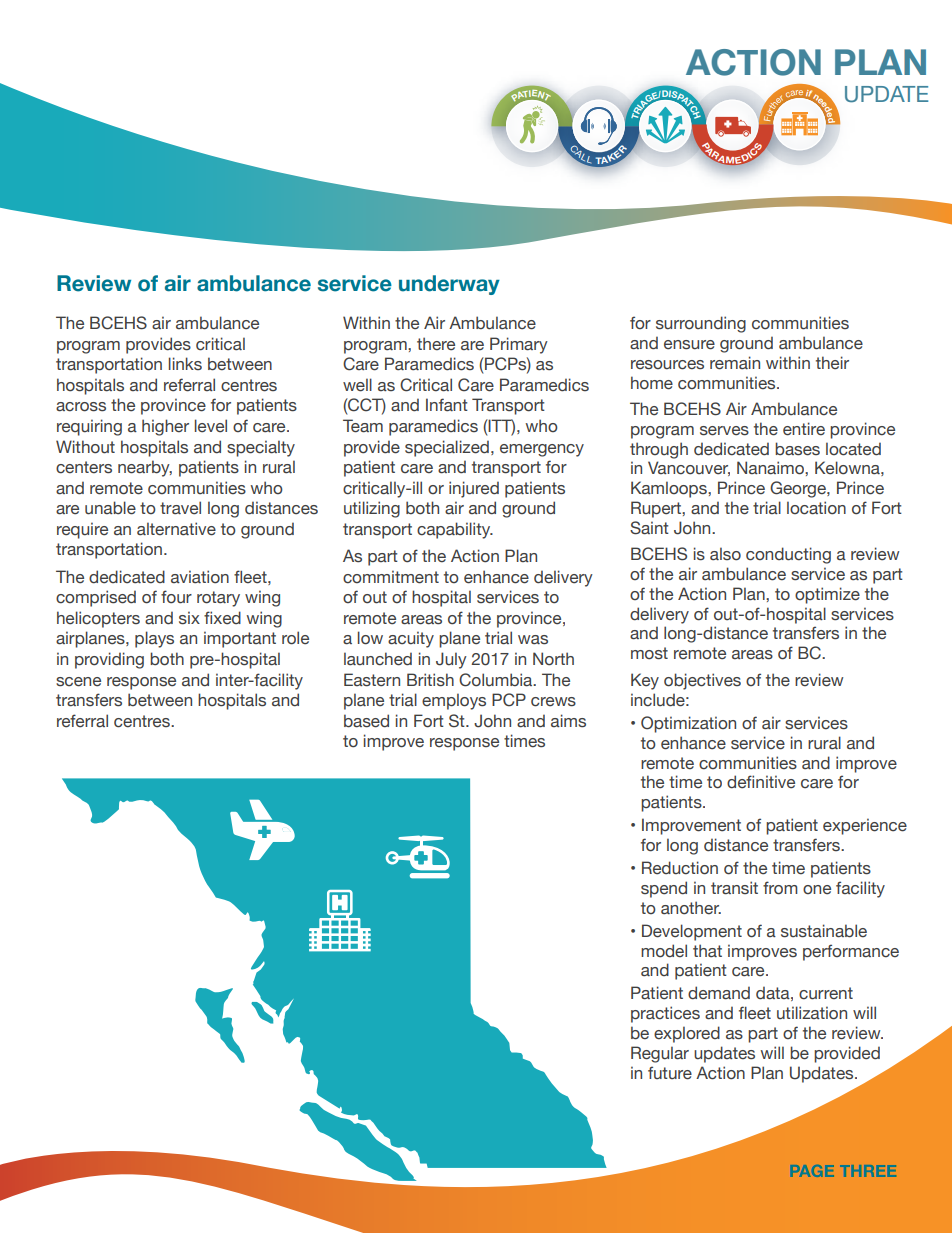 This screenshot has height=1233, width=952. Describe the element at coordinates (185, 363) in the screenshot. I see `links` at that location.
